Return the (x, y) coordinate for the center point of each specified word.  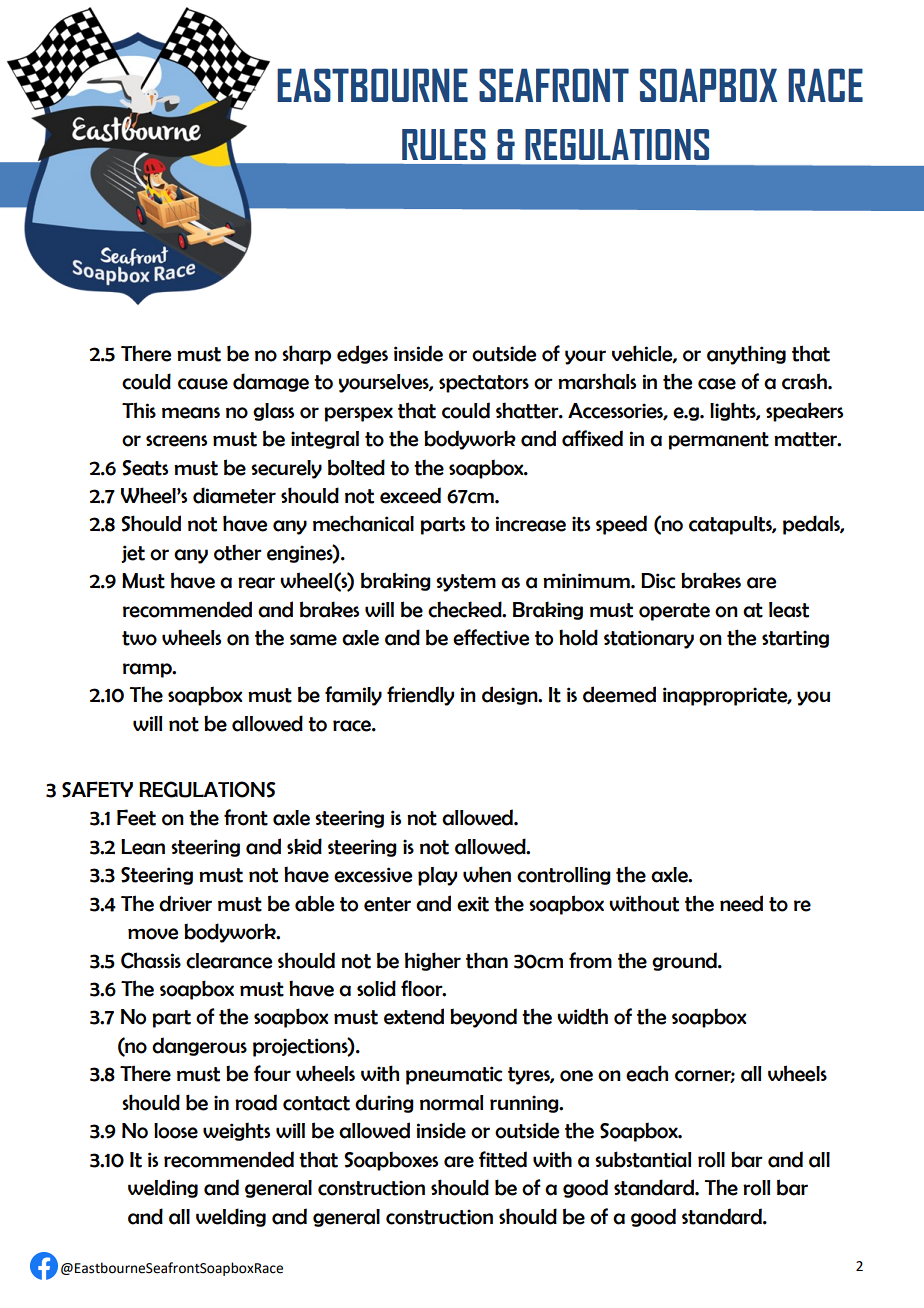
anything (746, 355)
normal (452, 1103)
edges (362, 354)
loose (176, 1131)
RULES (444, 144)
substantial (643, 1159)
